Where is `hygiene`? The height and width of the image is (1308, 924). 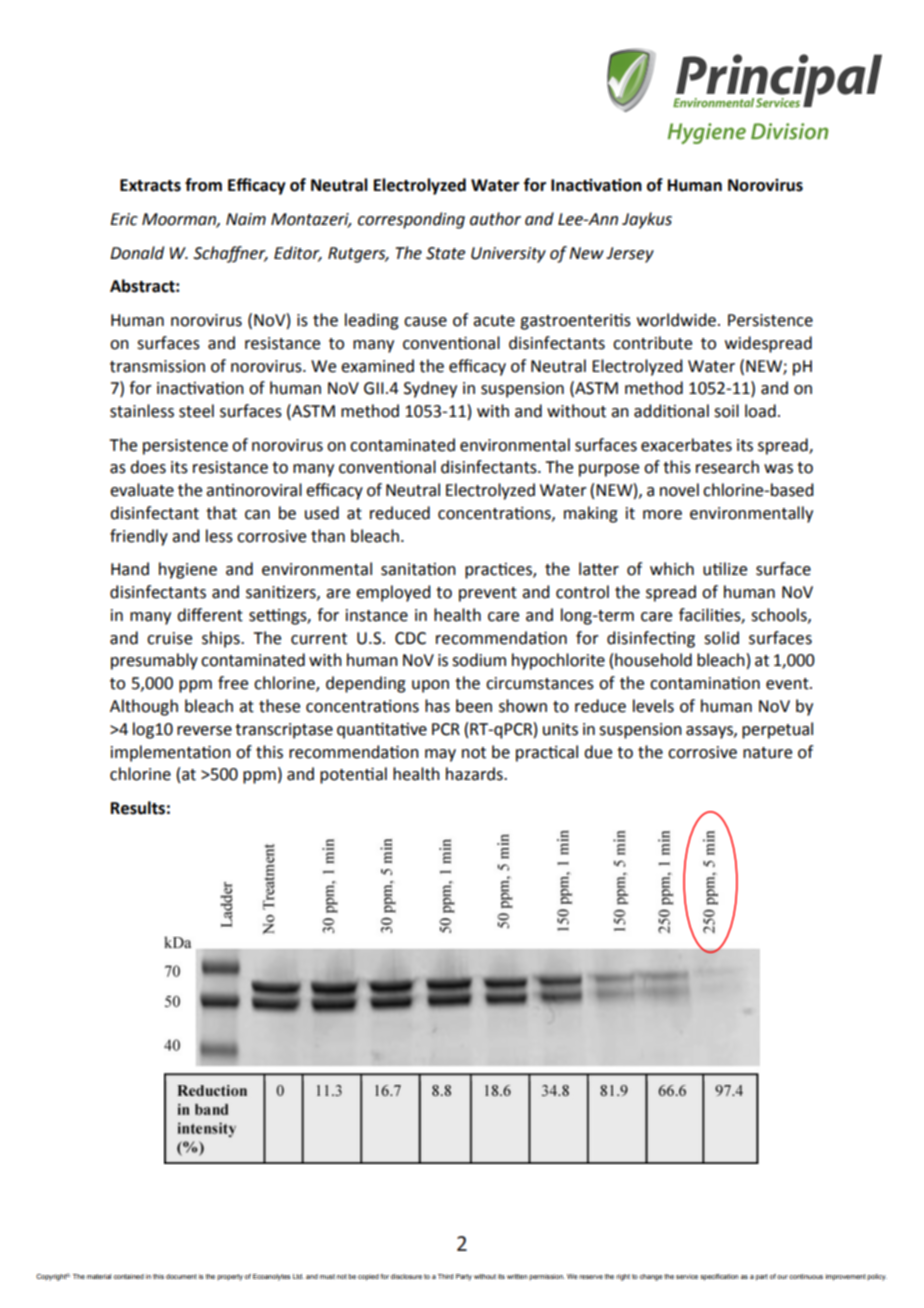
hygiene is located at coordinates (188, 570).
